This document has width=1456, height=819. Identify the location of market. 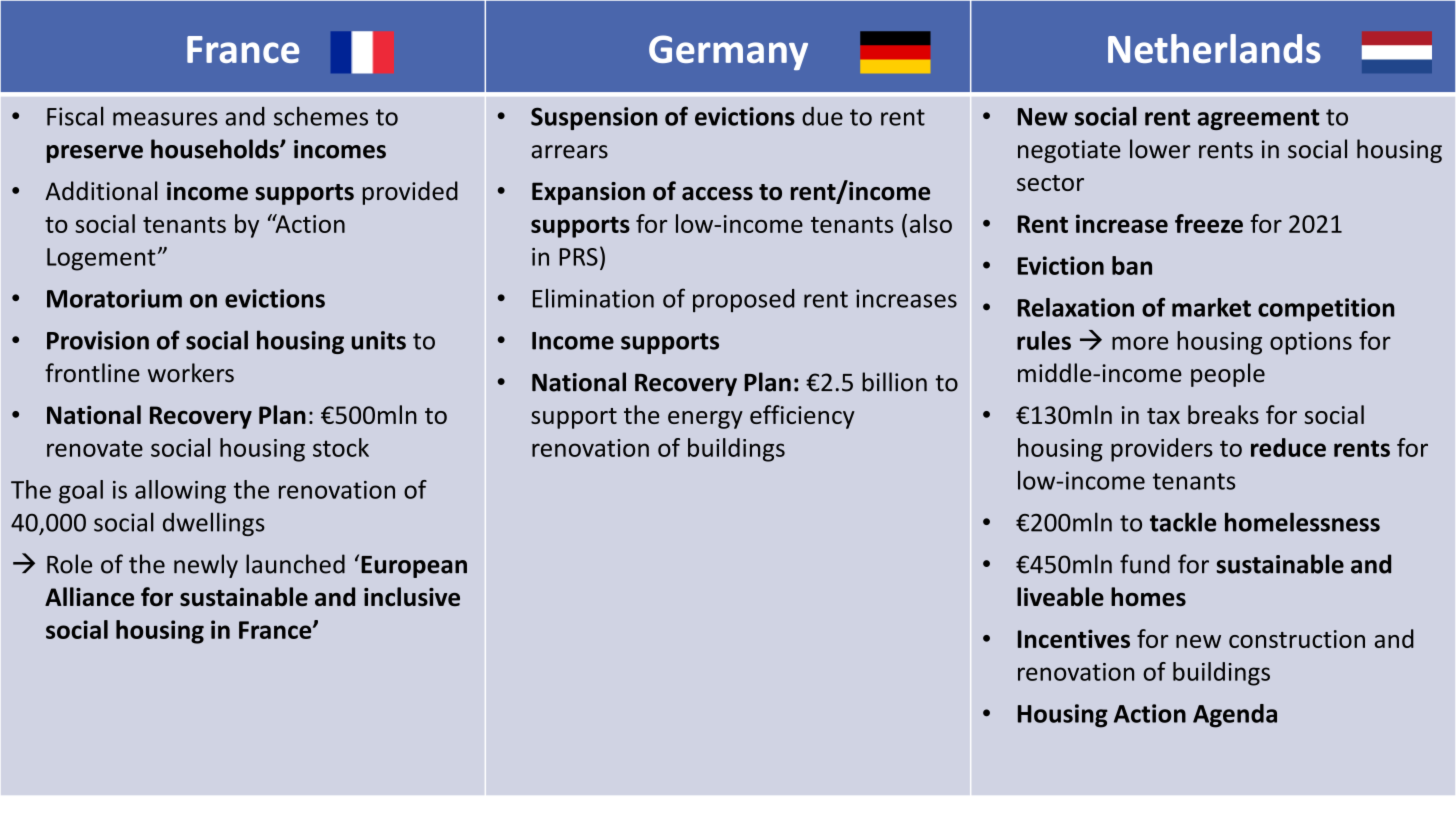
(1211, 307).
